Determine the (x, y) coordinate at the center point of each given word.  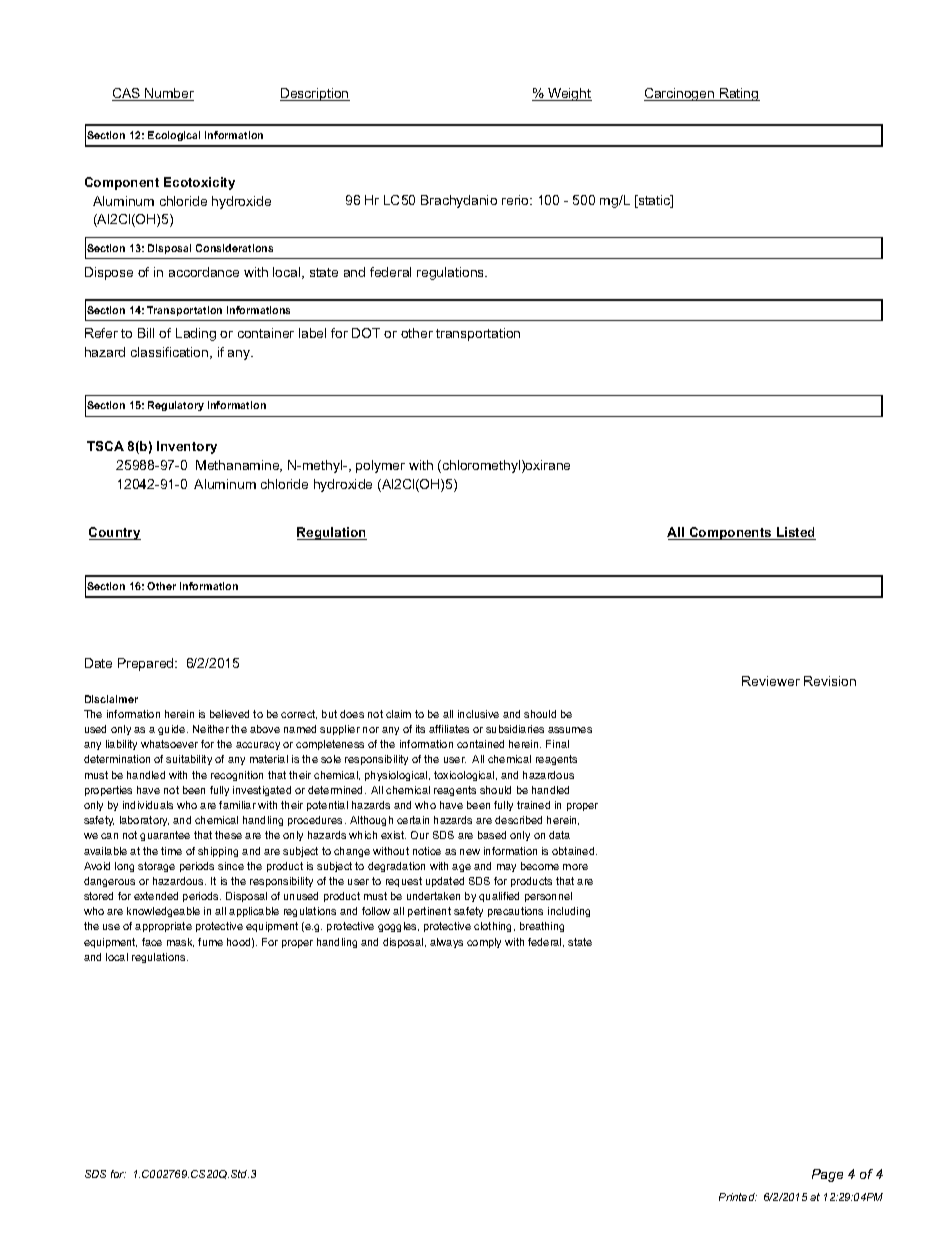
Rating (739, 94)
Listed (795, 533)
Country (115, 533)
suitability (189, 760)
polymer (380, 466)
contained (480, 744)
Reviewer (771, 681)
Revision (830, 681)
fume (210, 942)
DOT (366, 333)
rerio (516, 200)
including (569, 912)
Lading (196, 334)
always (446, 943)
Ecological (174, 136)
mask (180, 942)
